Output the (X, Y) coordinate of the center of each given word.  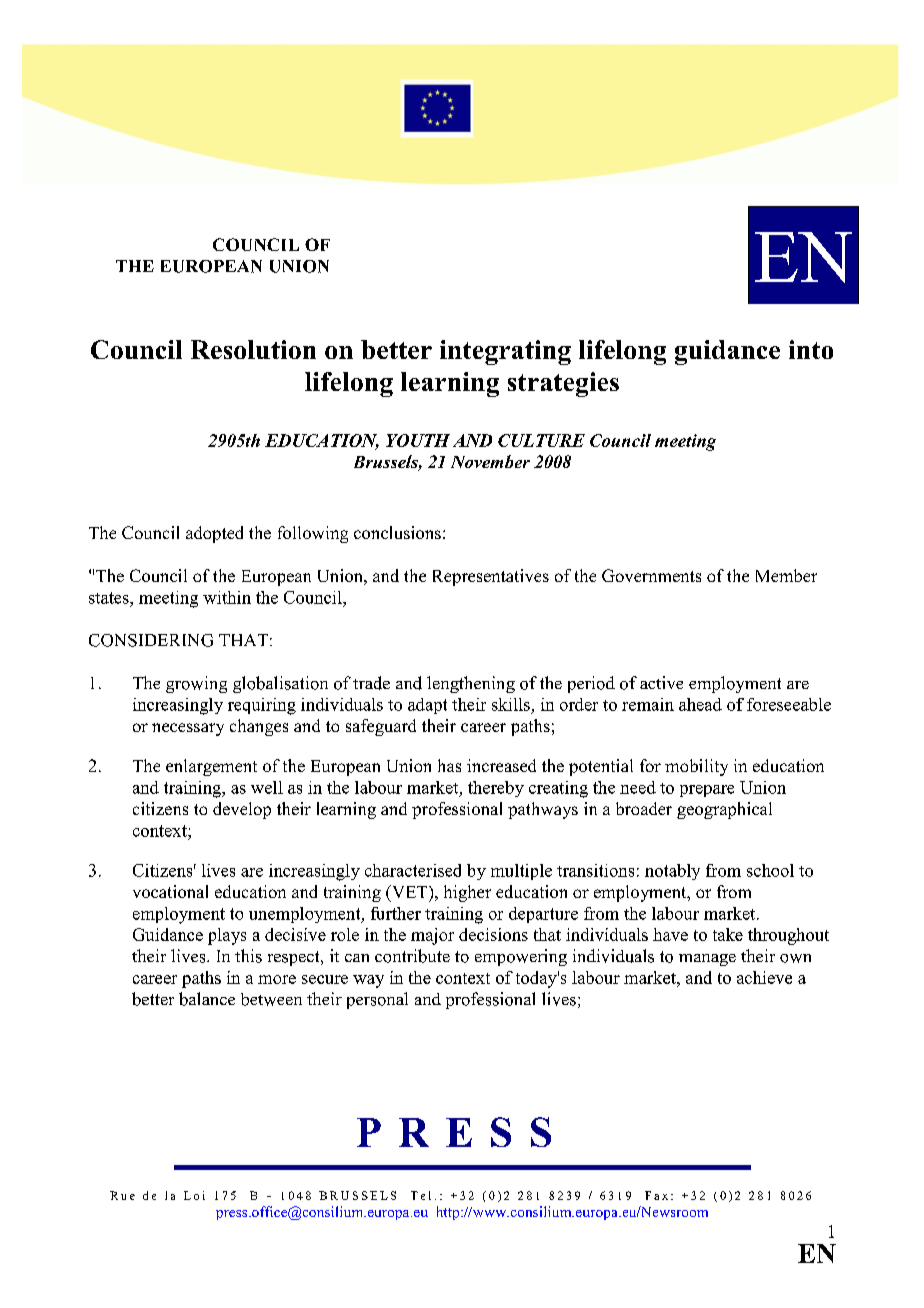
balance (207, 999)
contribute (412, 956)
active (661, 682)
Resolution (253, 349)
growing (196, 684)
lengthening (471, 684)
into (811, 349)
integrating (505, 352)
